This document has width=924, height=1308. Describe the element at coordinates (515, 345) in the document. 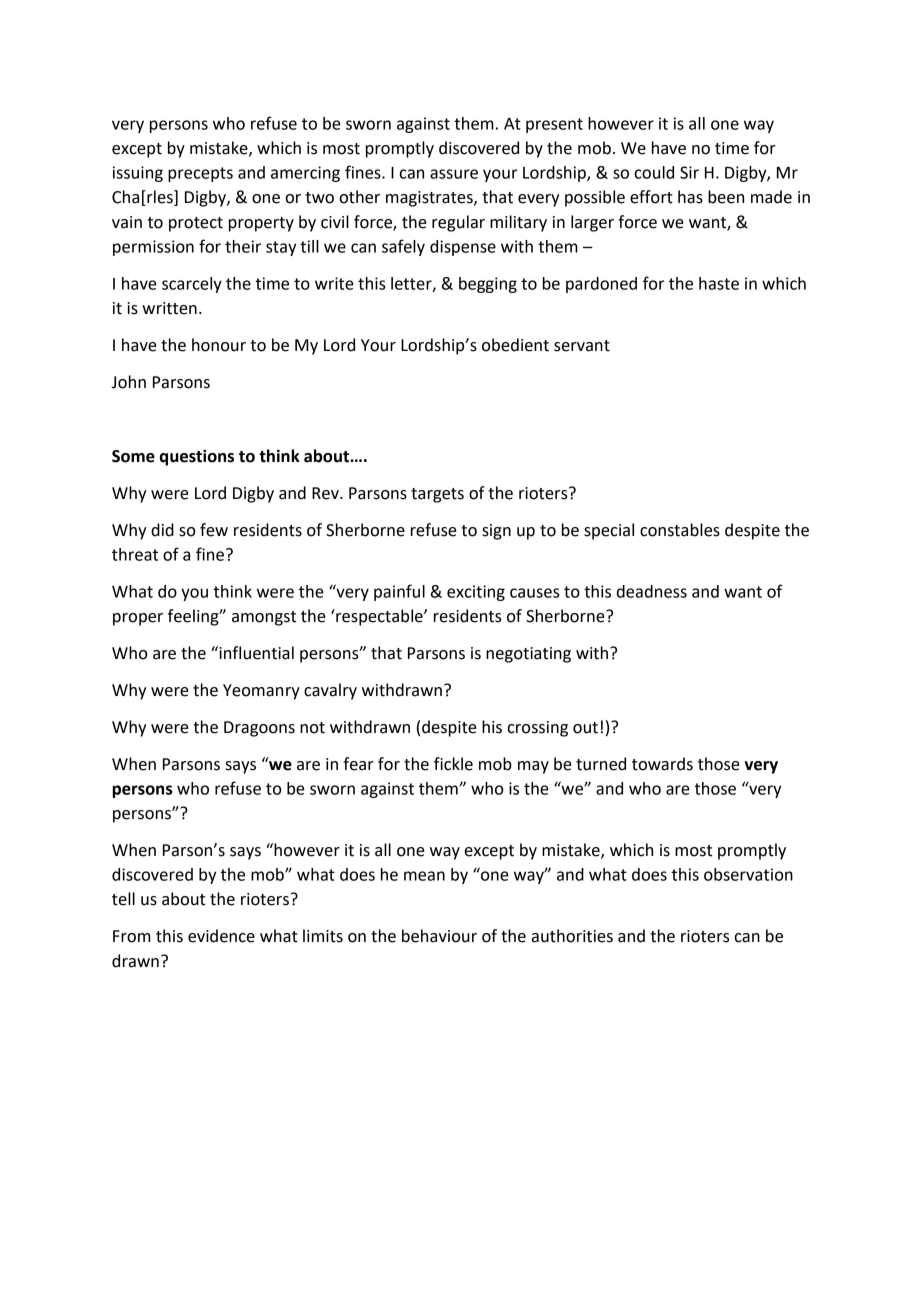

I see `obedient` at that location.
